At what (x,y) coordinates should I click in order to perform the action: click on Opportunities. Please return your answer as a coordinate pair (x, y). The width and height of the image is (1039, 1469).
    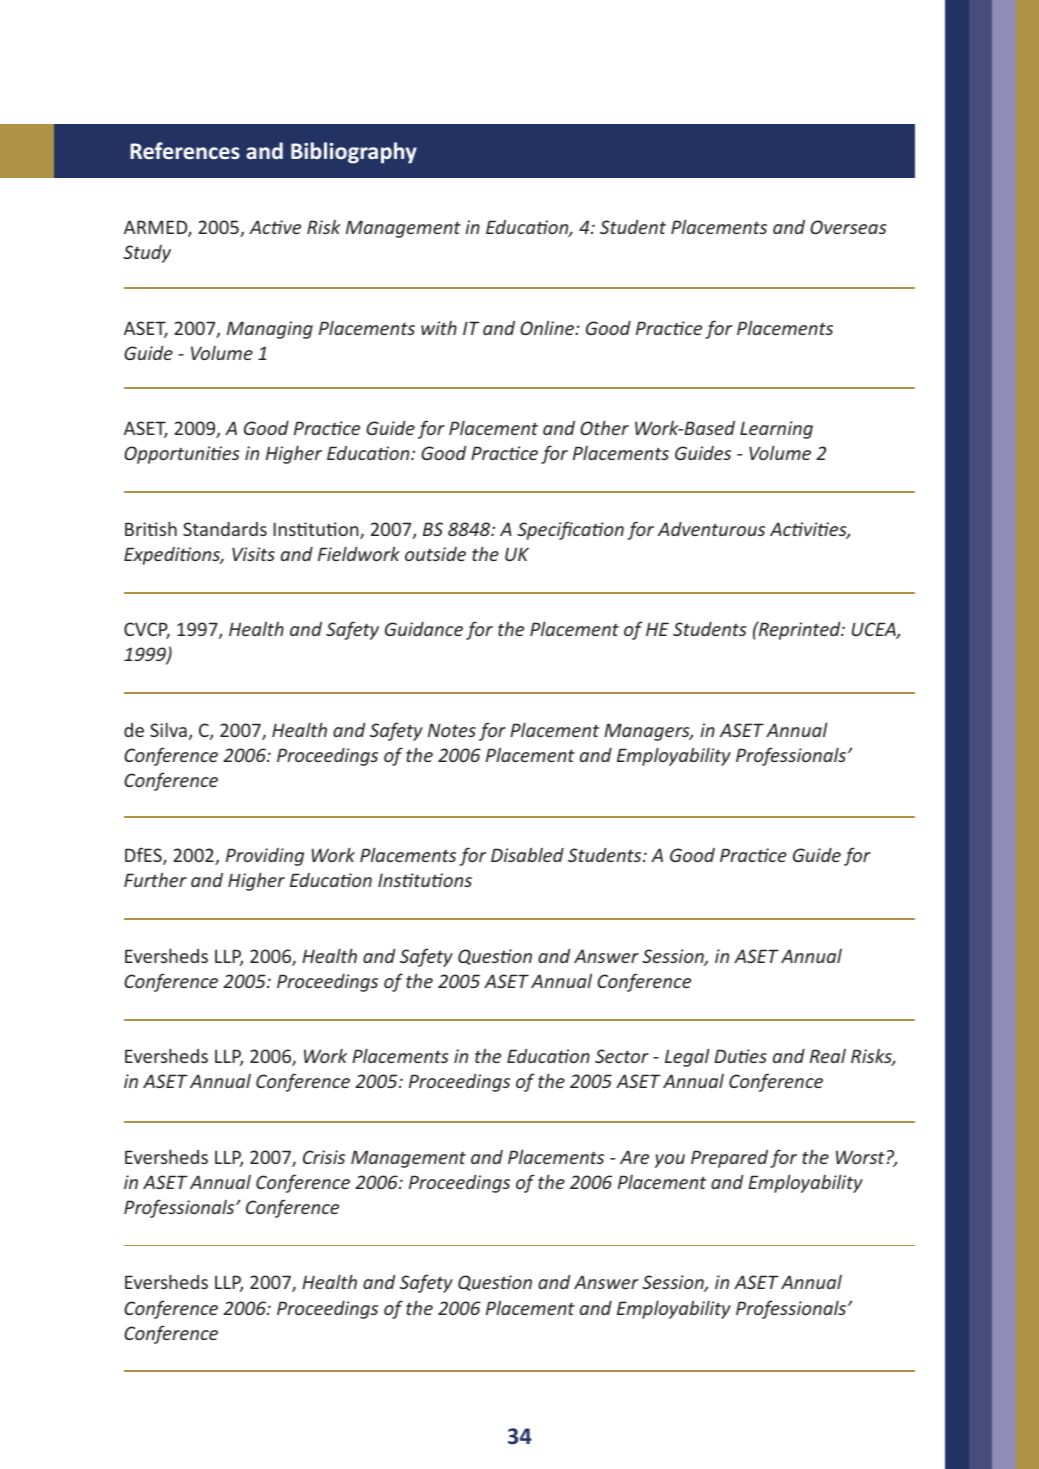
    Looking at the image, I should click on (182, 455).
